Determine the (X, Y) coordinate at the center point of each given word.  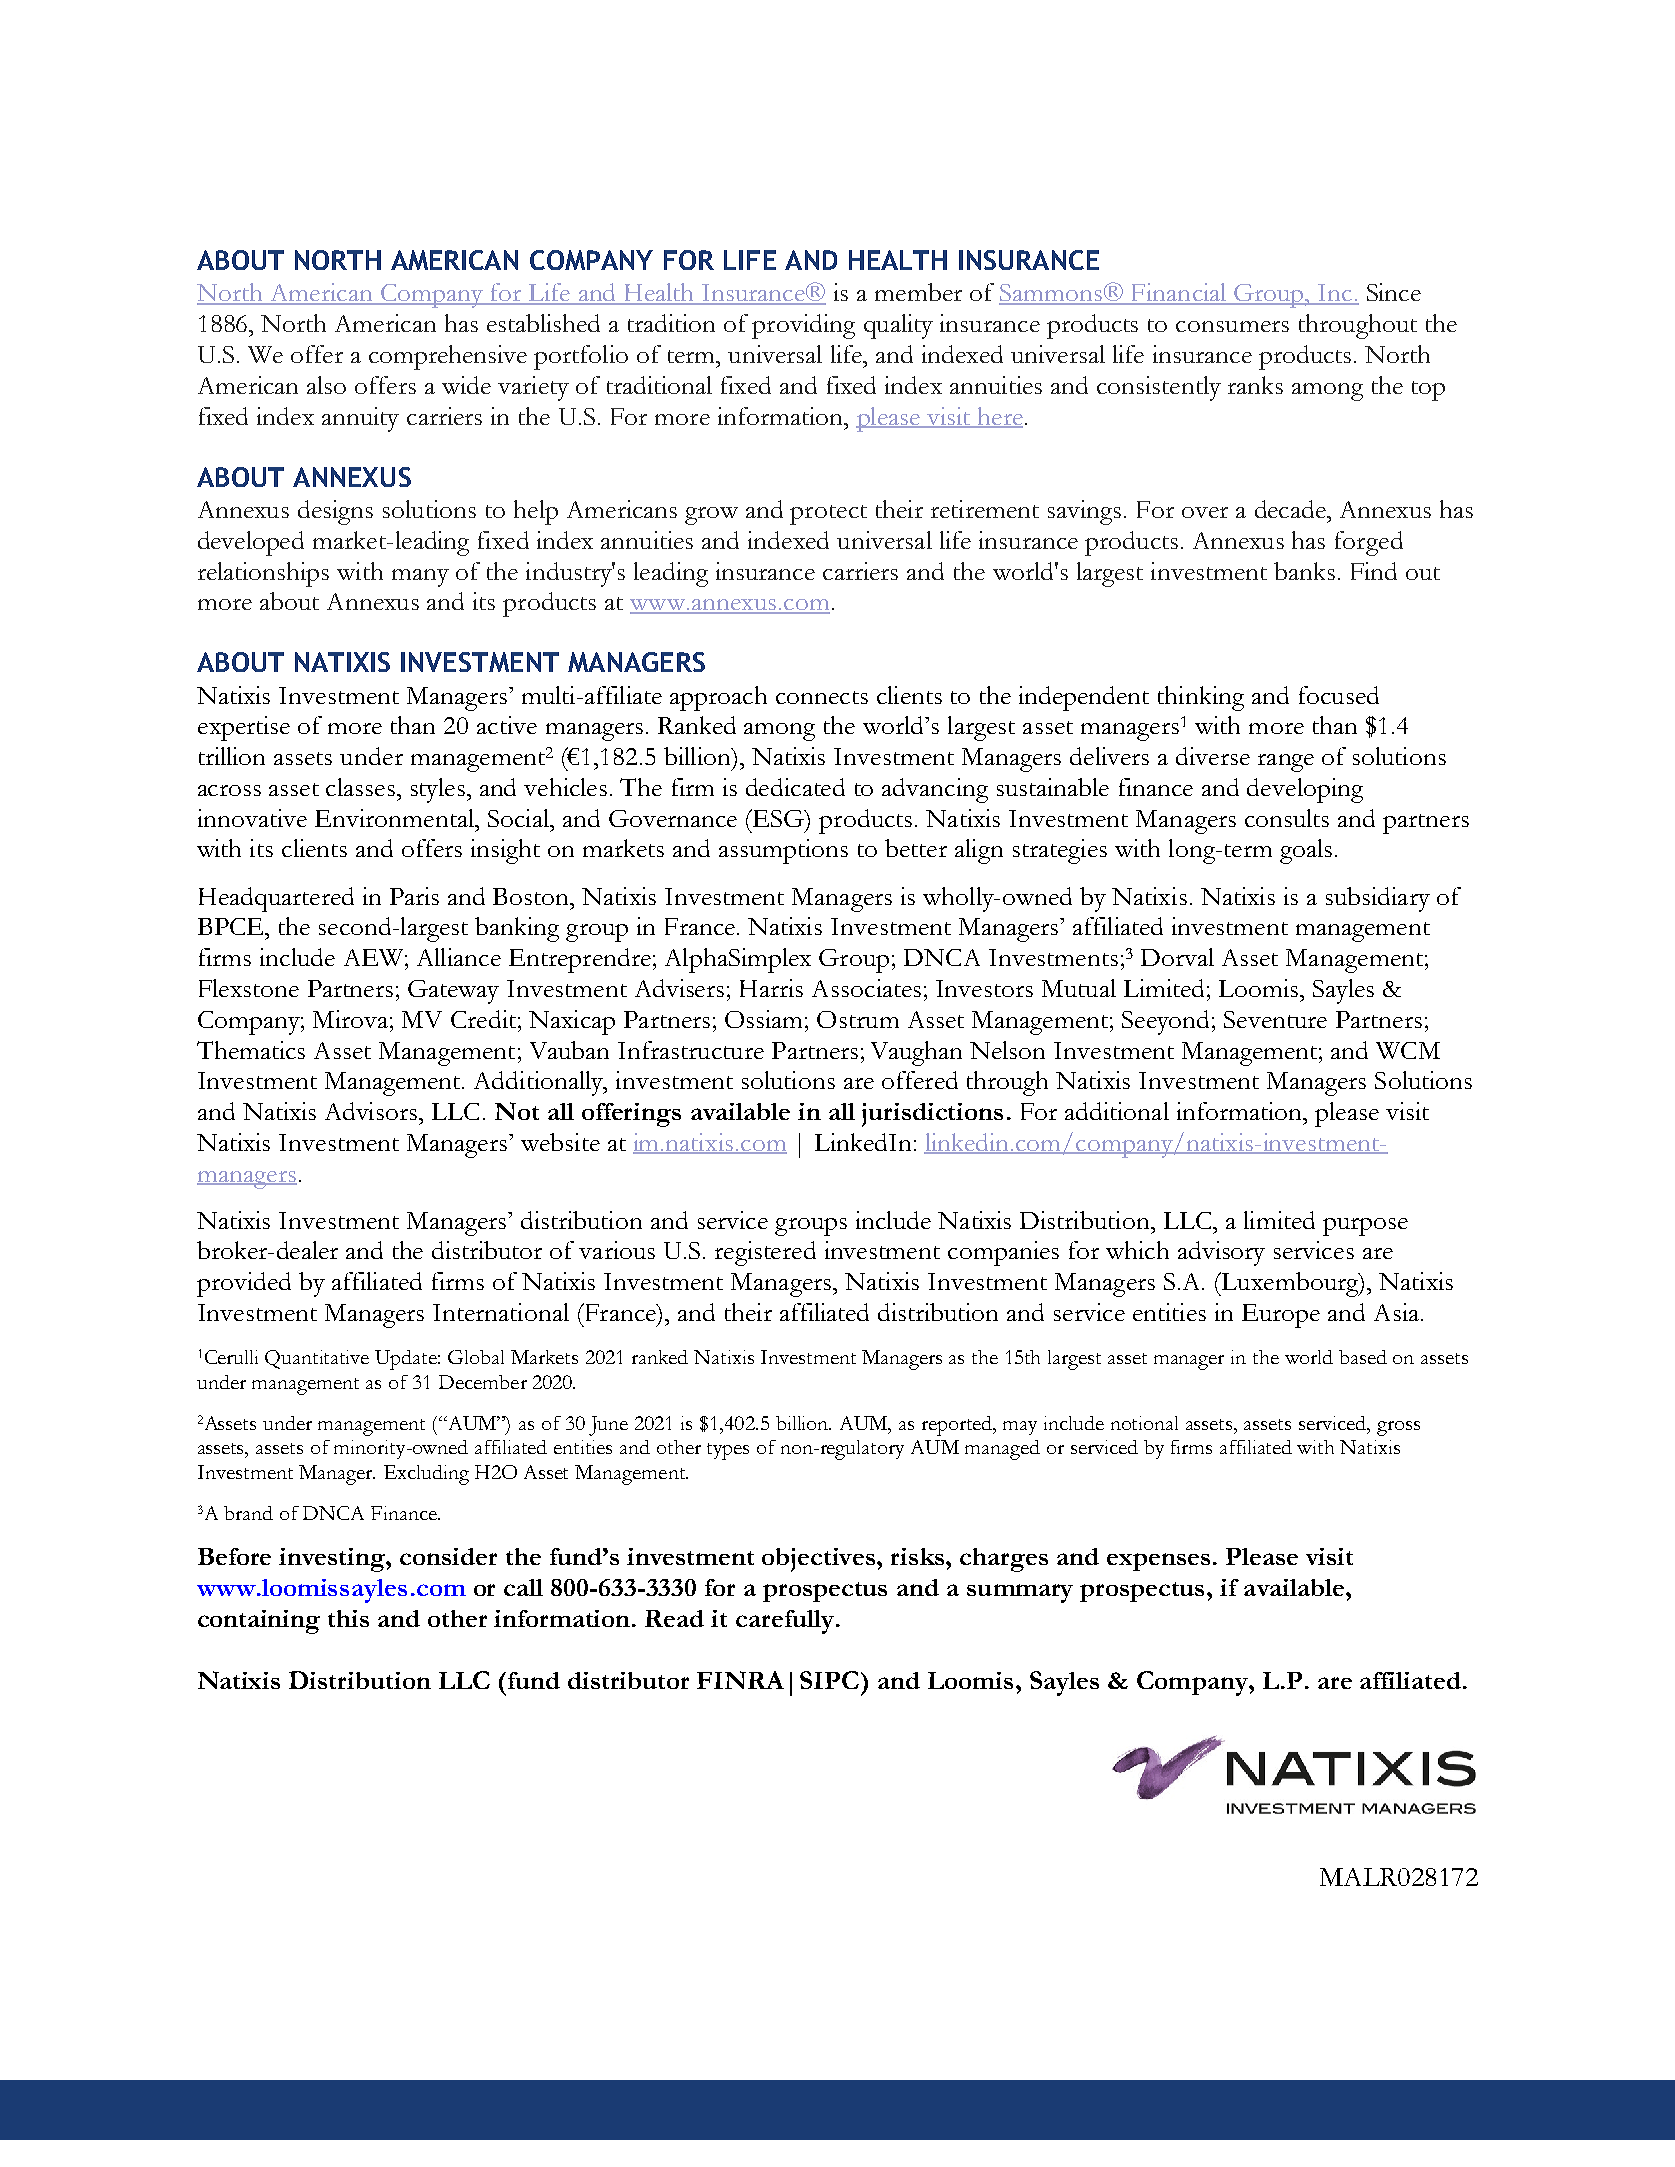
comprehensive (448, 357)
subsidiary (1378, 899)
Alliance (459, 957)
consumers (1232, 326)
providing (803, 326)
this (348, 1618)
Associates (866, 988)
